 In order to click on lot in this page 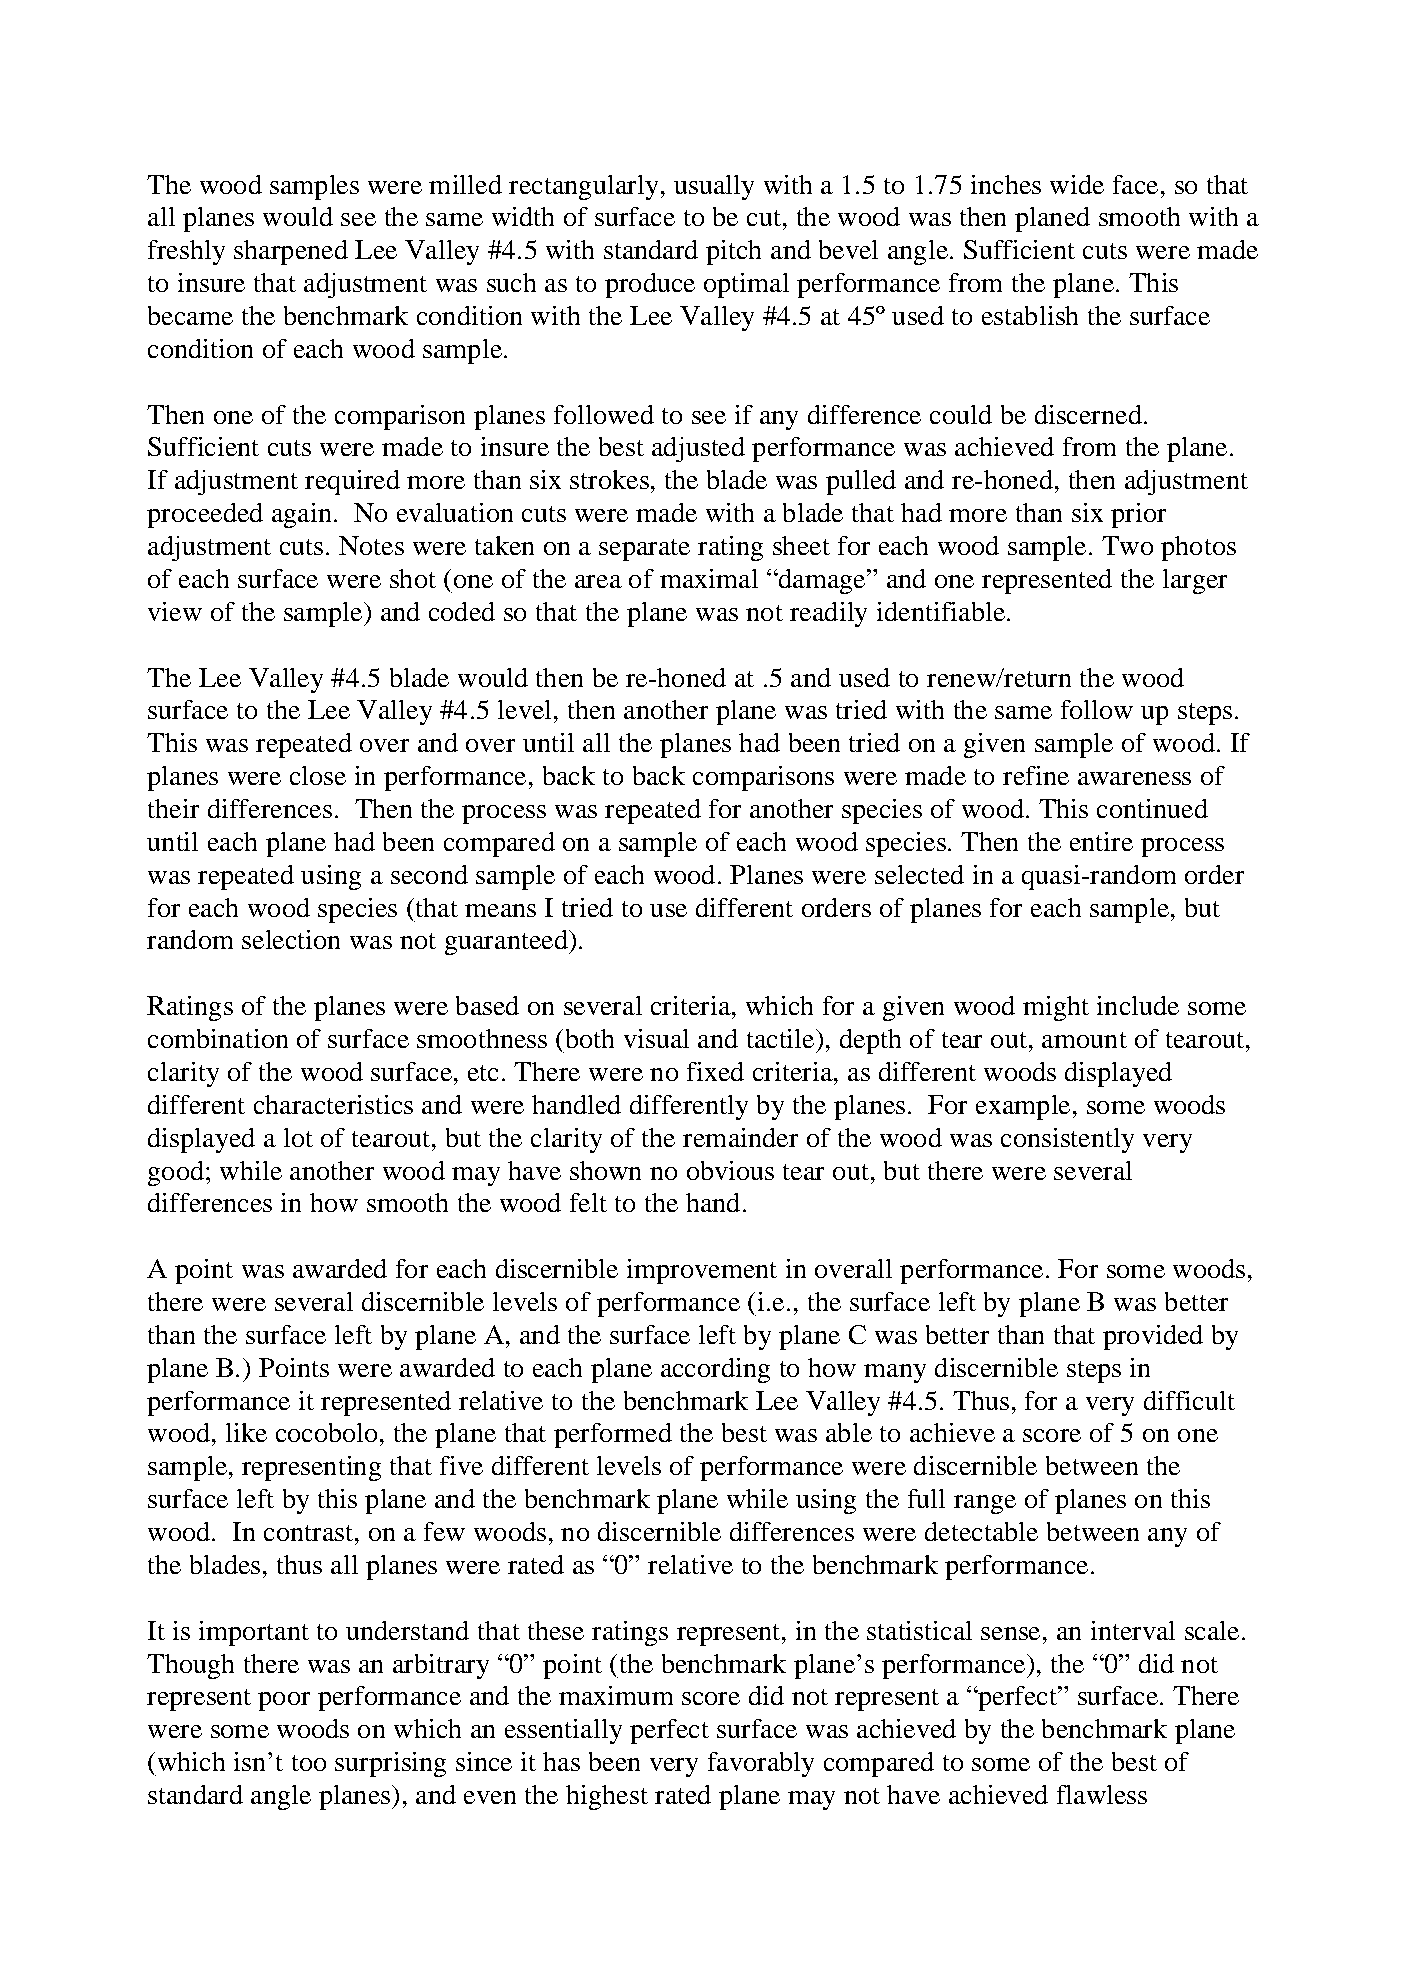, I will do `click(298, 1137)`.
